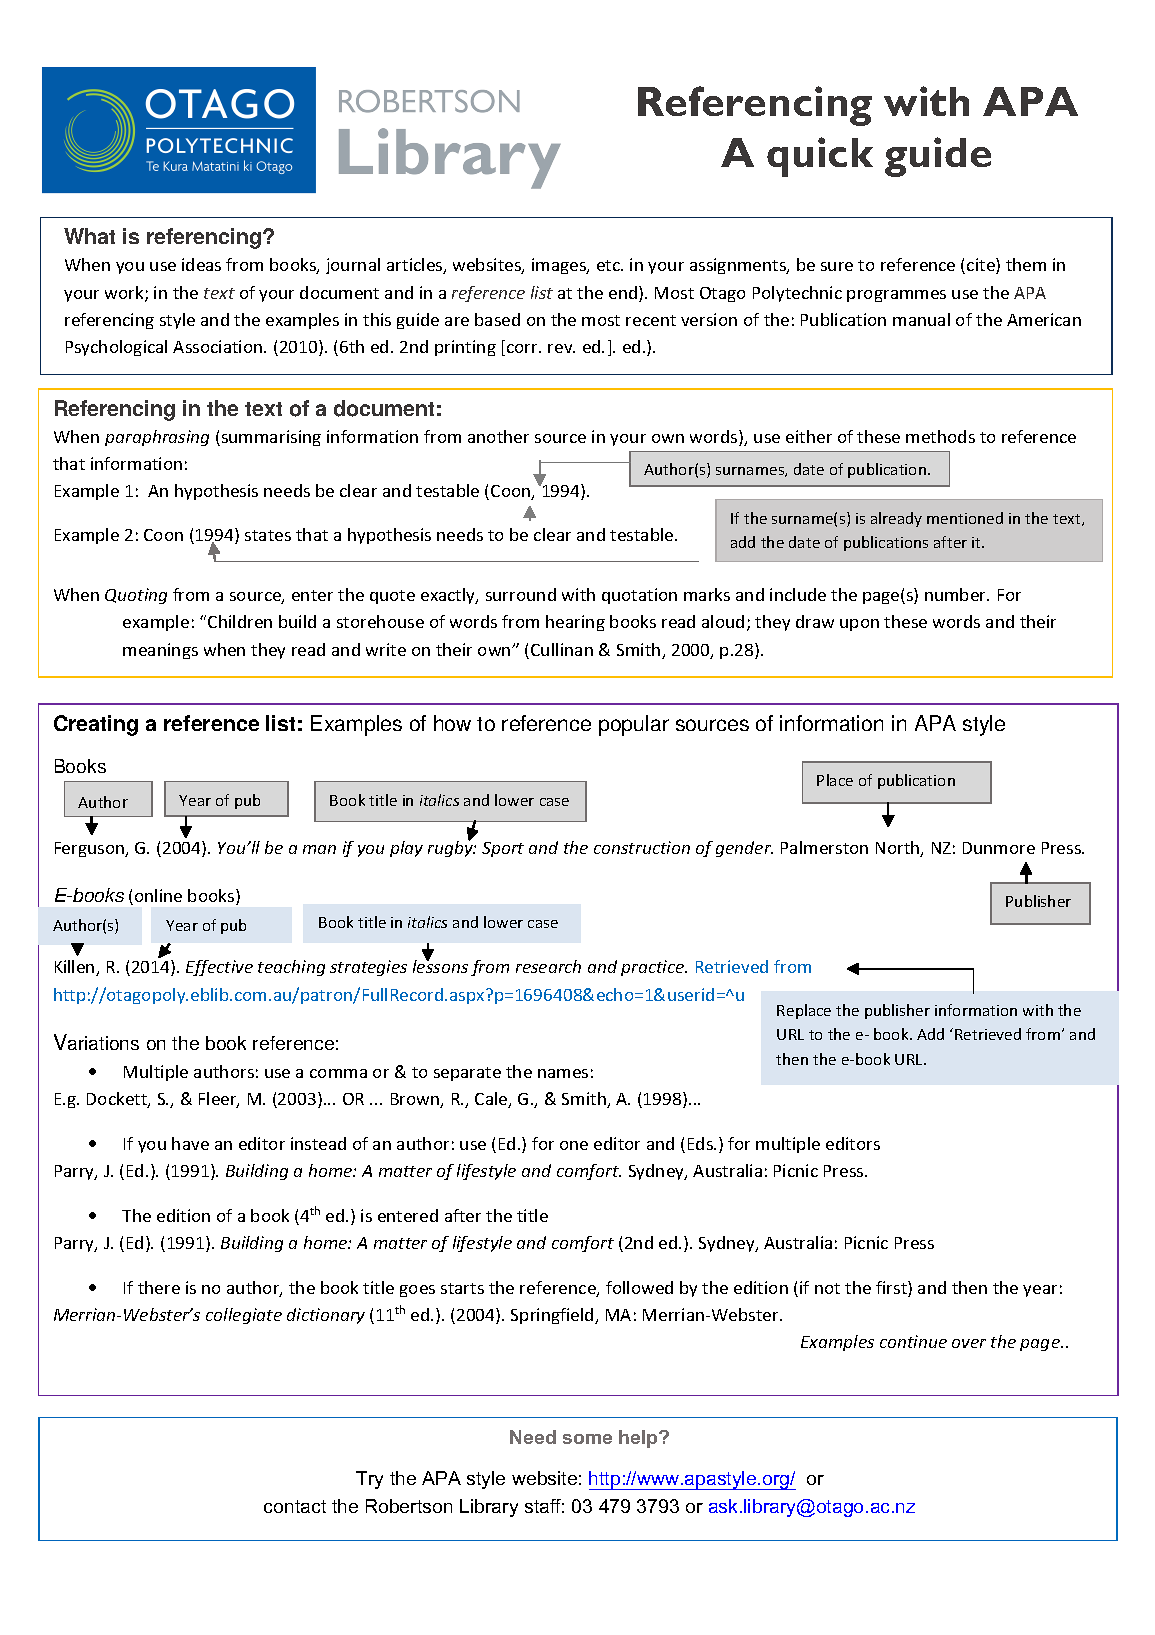 This screenshot has height=1635, width=1155. Describe the element at coordinates (503, 849) in the screenshot. I see `Sport` at that location.
